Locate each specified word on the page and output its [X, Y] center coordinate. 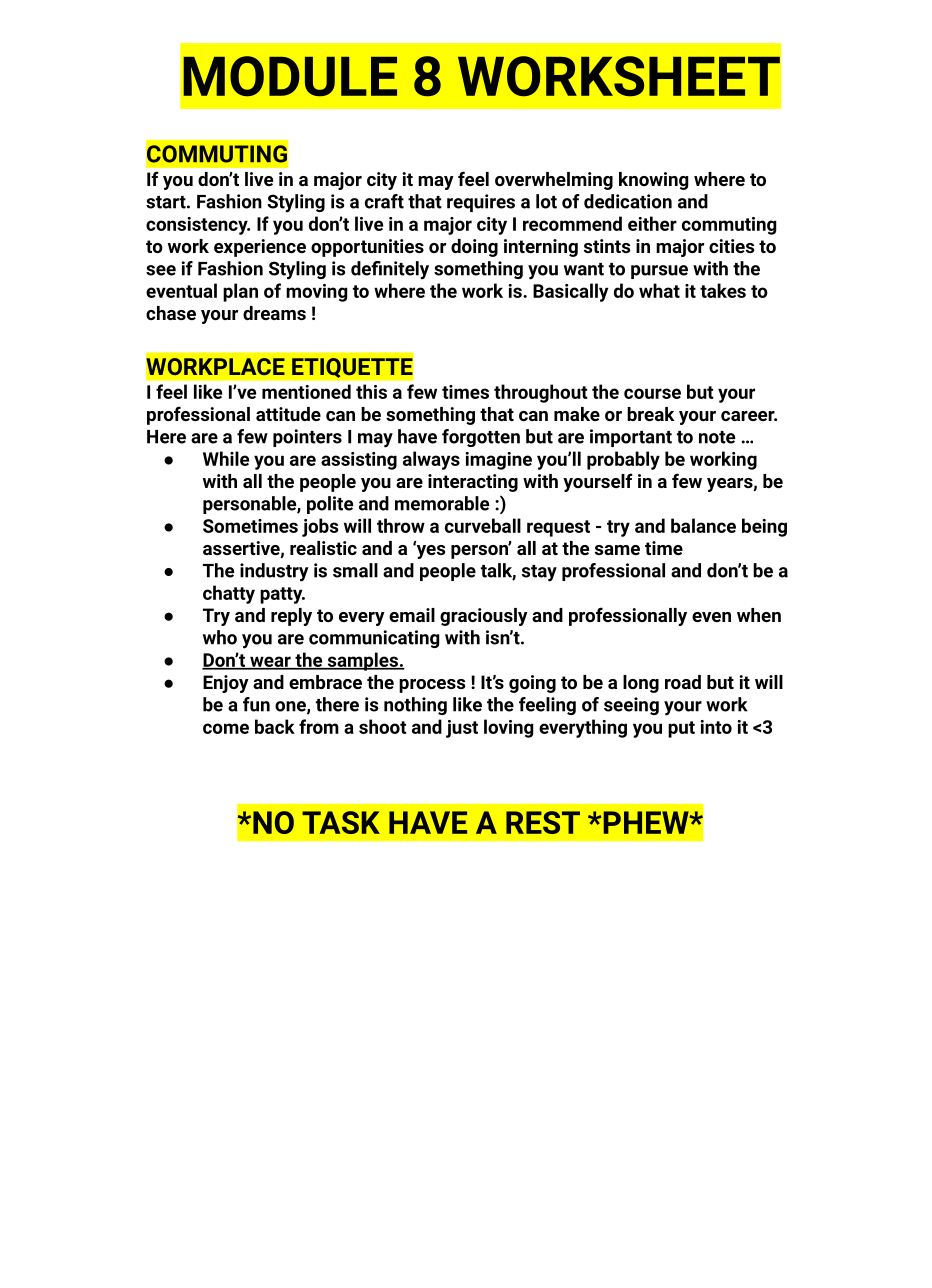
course [652, 393]
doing [474, 248]
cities [731, 246]
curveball [483, 525]
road [683, 682]
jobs [320, 527]
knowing [654, 181]
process [432, 686]
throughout [541, 393]
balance [703, 525]
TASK [341, 822]
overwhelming [554, 181]
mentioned [306, 391]
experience [260, 248]
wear [270, 662]
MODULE [290, 76]
